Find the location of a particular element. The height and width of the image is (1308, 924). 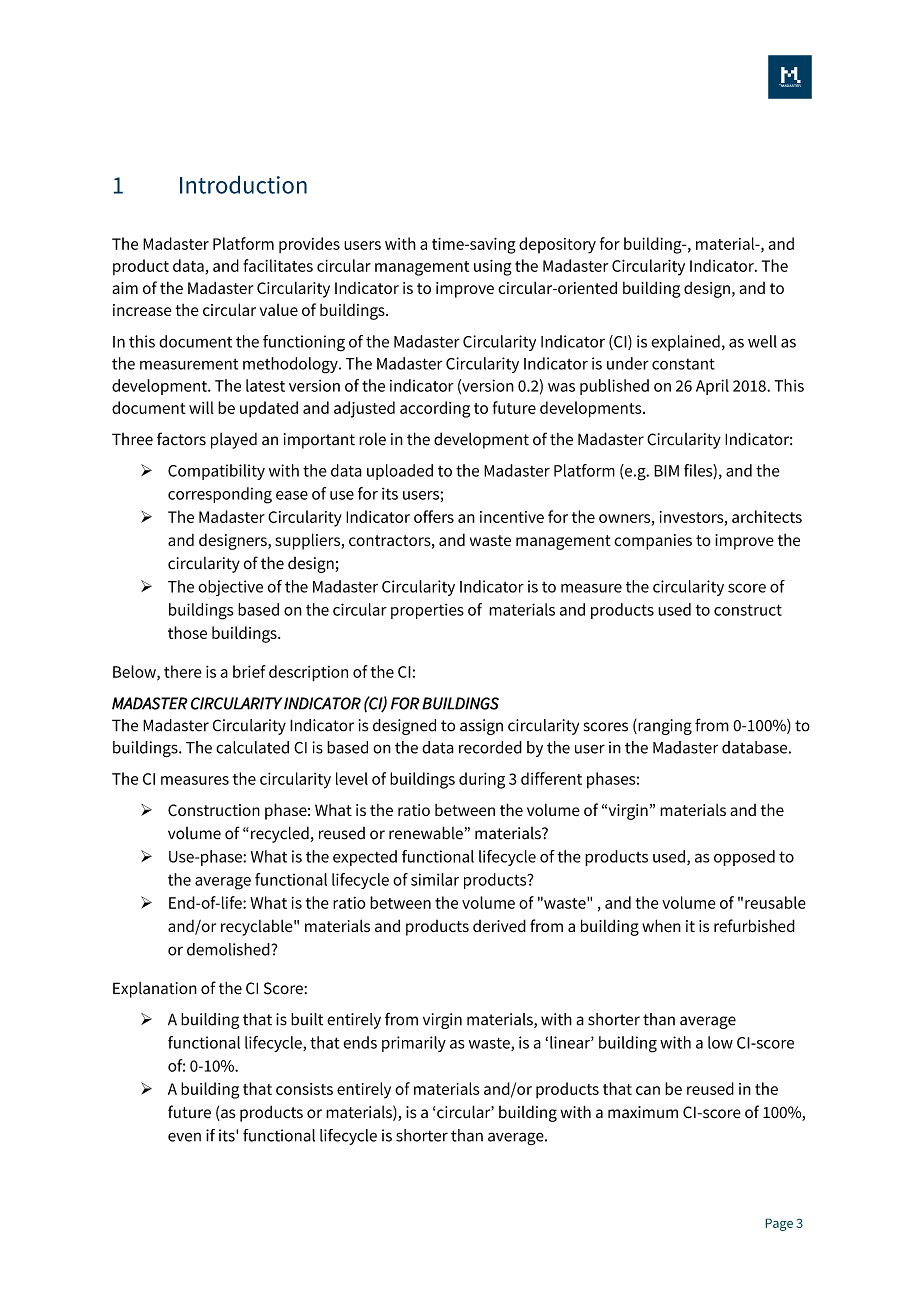

assign is located at coordinates (481, 727).
